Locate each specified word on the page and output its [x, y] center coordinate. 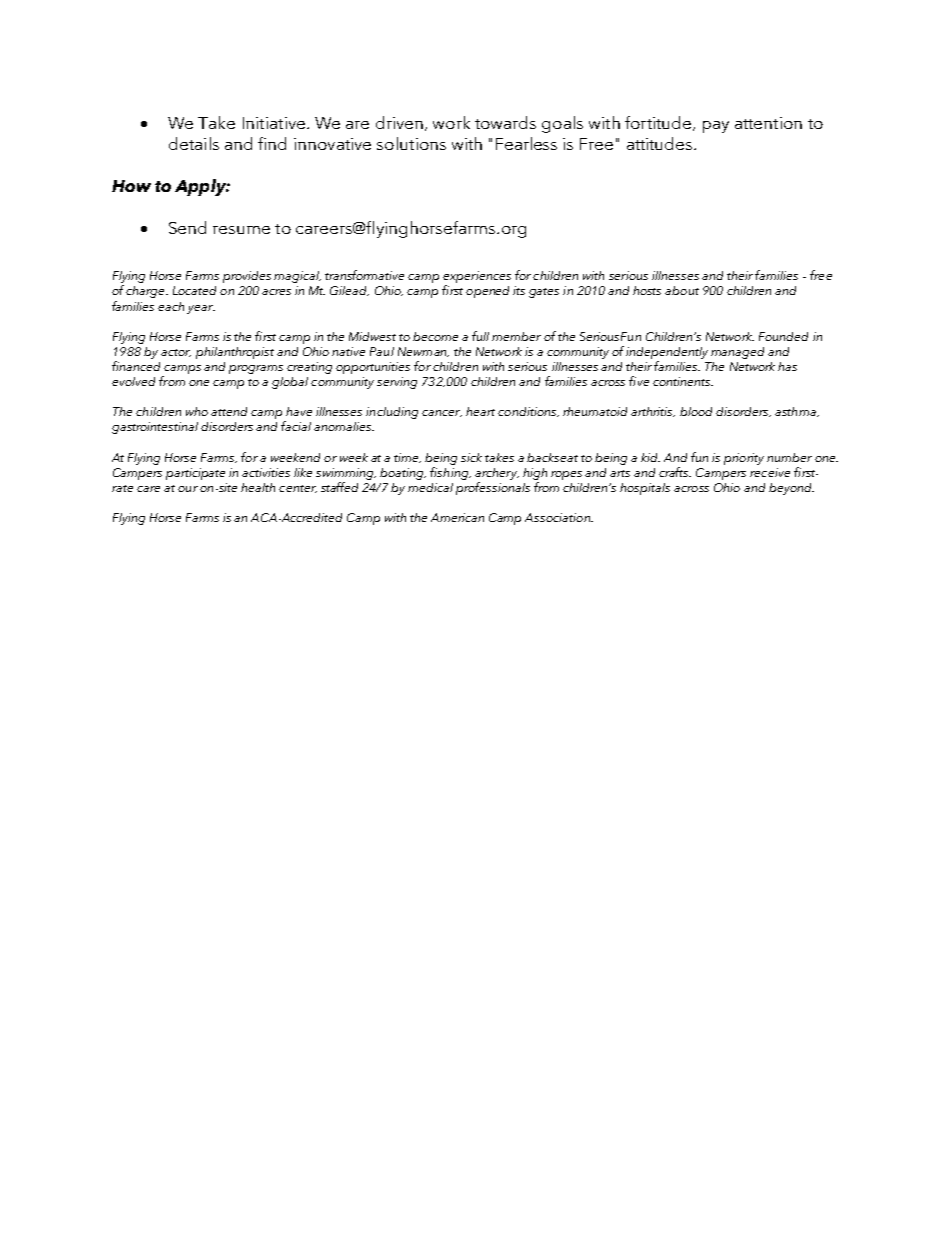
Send [187, 227]
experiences [477, 278]
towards [505, 122]
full [480, 336]
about [682, 290]
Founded [783, 336]
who [197, 411]
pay [716, 127]
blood [696, 411]
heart [480, 411]
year [201, 309]
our [188, 489]
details [194, 143]
